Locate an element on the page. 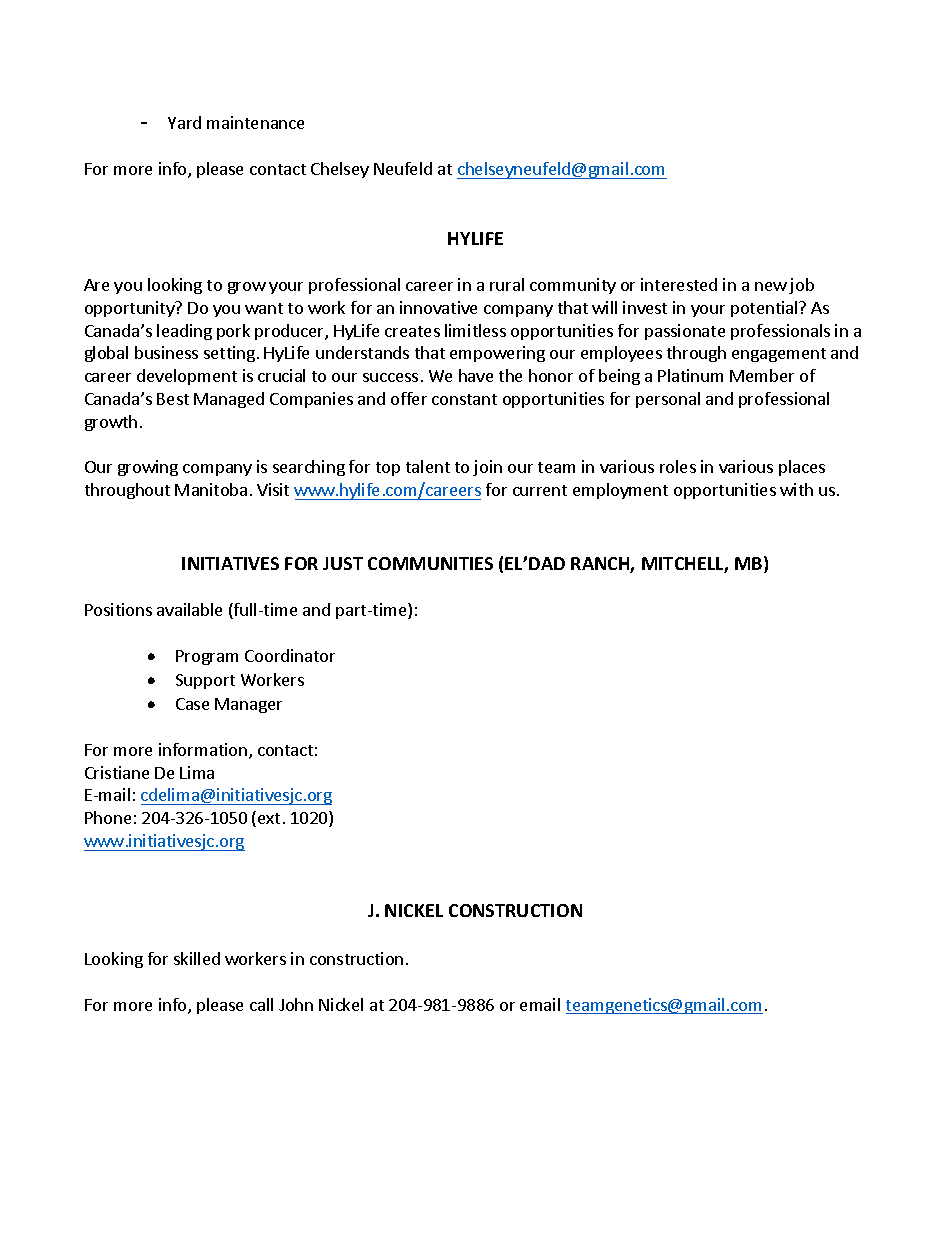 The width and height of the document is (952, 1233). passionate is located at coordinates (685, 332).
